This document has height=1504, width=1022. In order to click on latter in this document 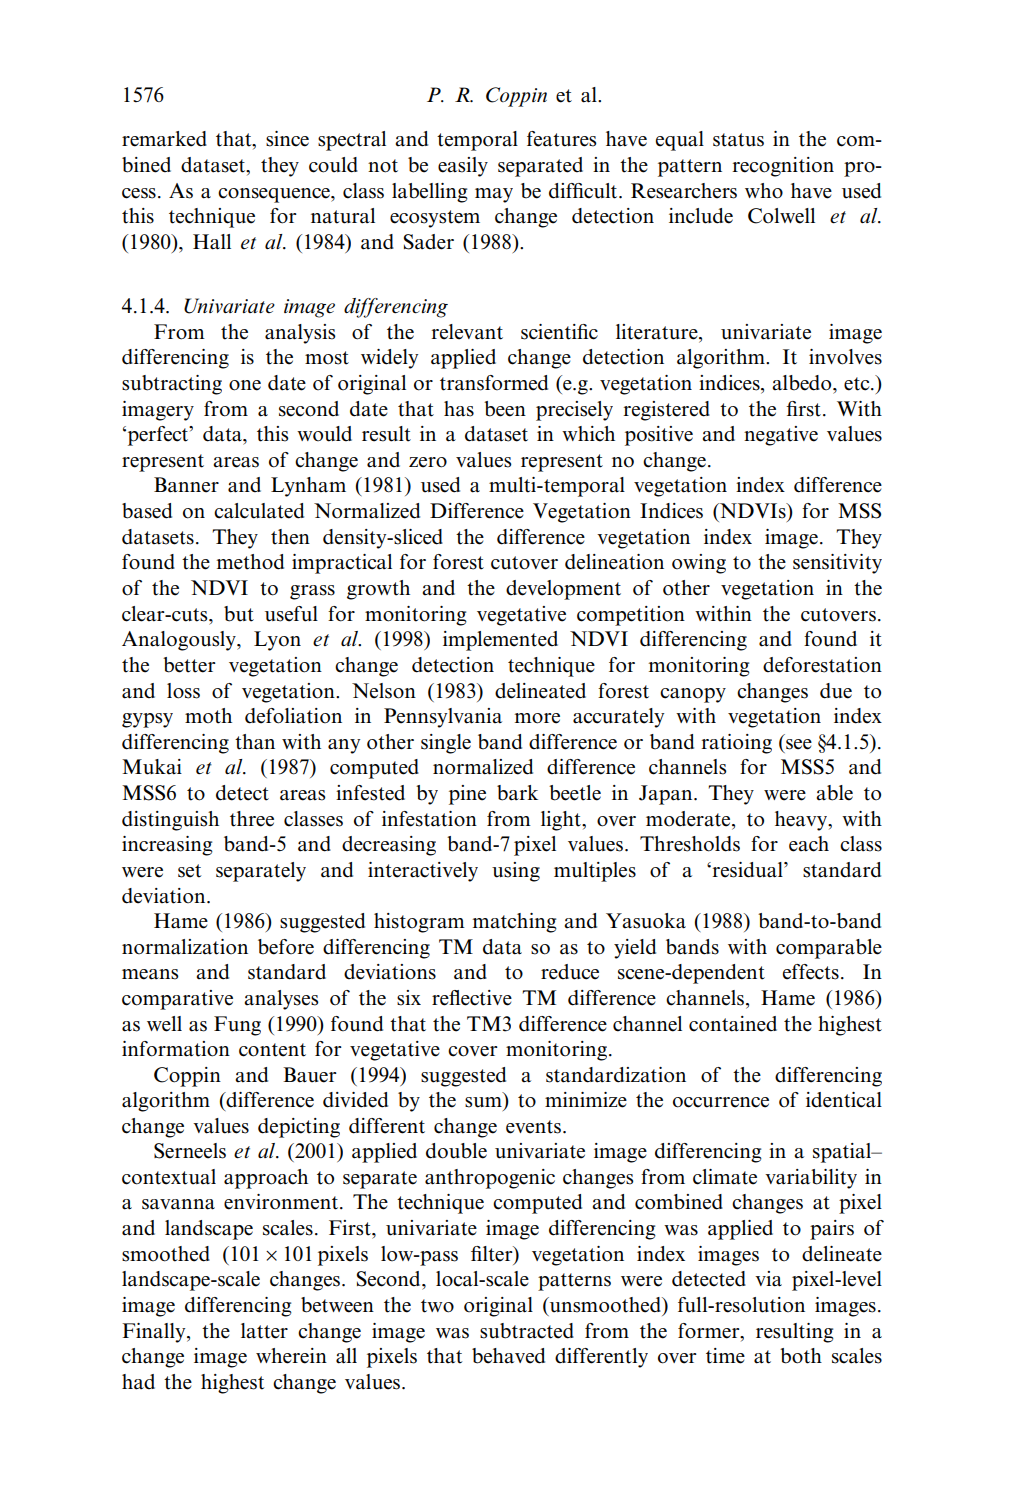, I will do `click(264, 1331)`.
